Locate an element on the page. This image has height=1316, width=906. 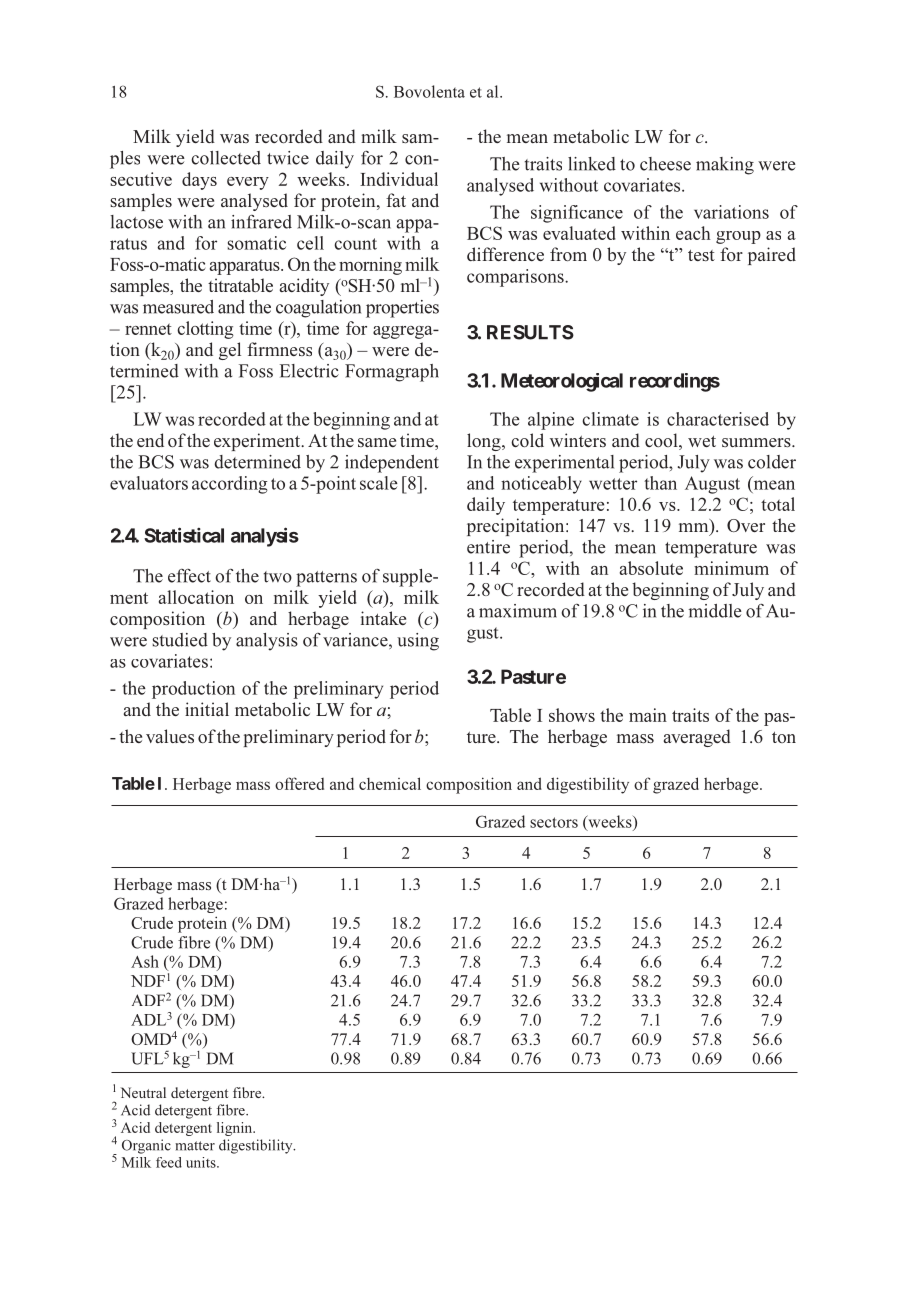
Over is located at coordinates (746, 525).
